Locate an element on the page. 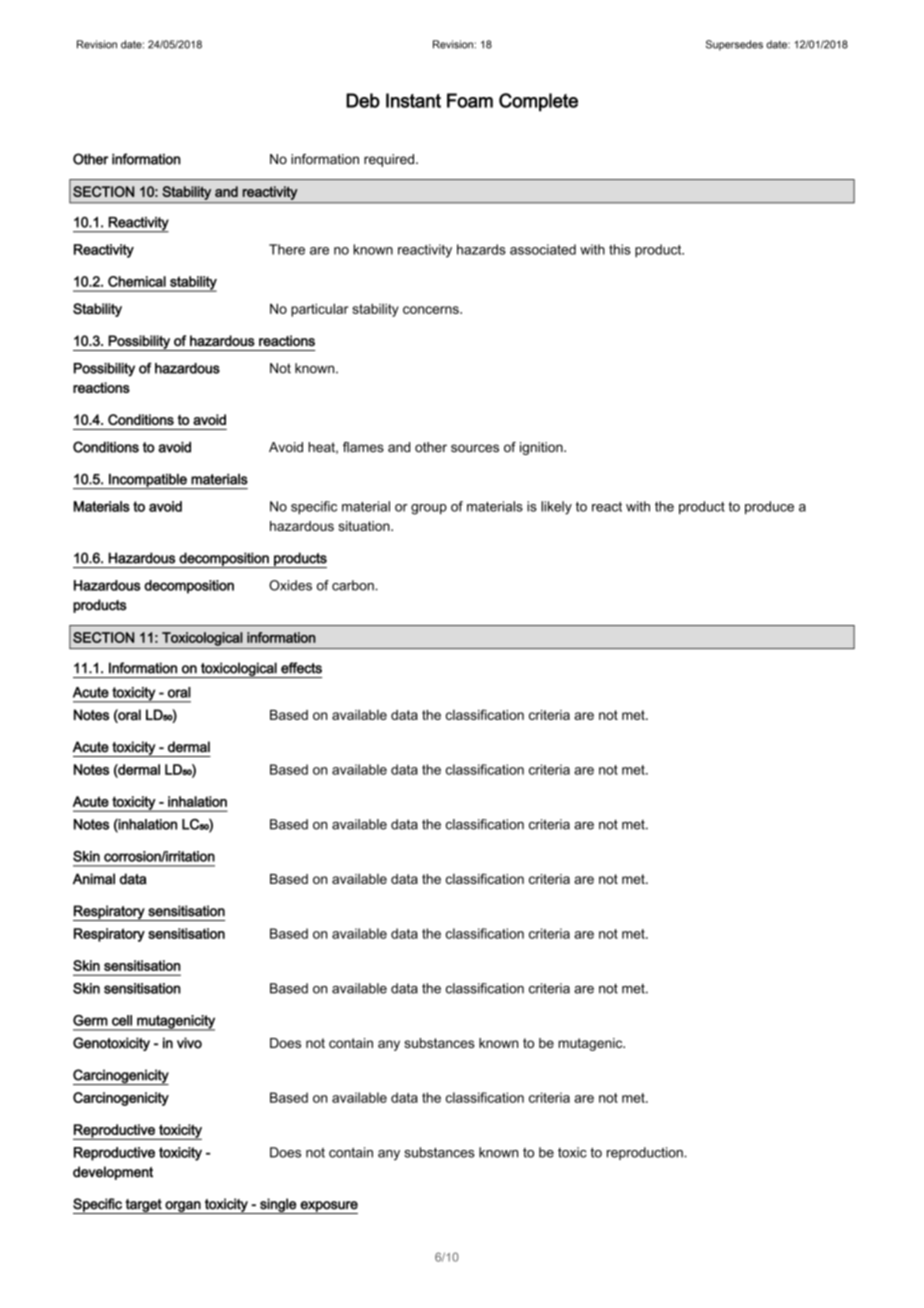  exposure is located at coordinates (328, 1207).
